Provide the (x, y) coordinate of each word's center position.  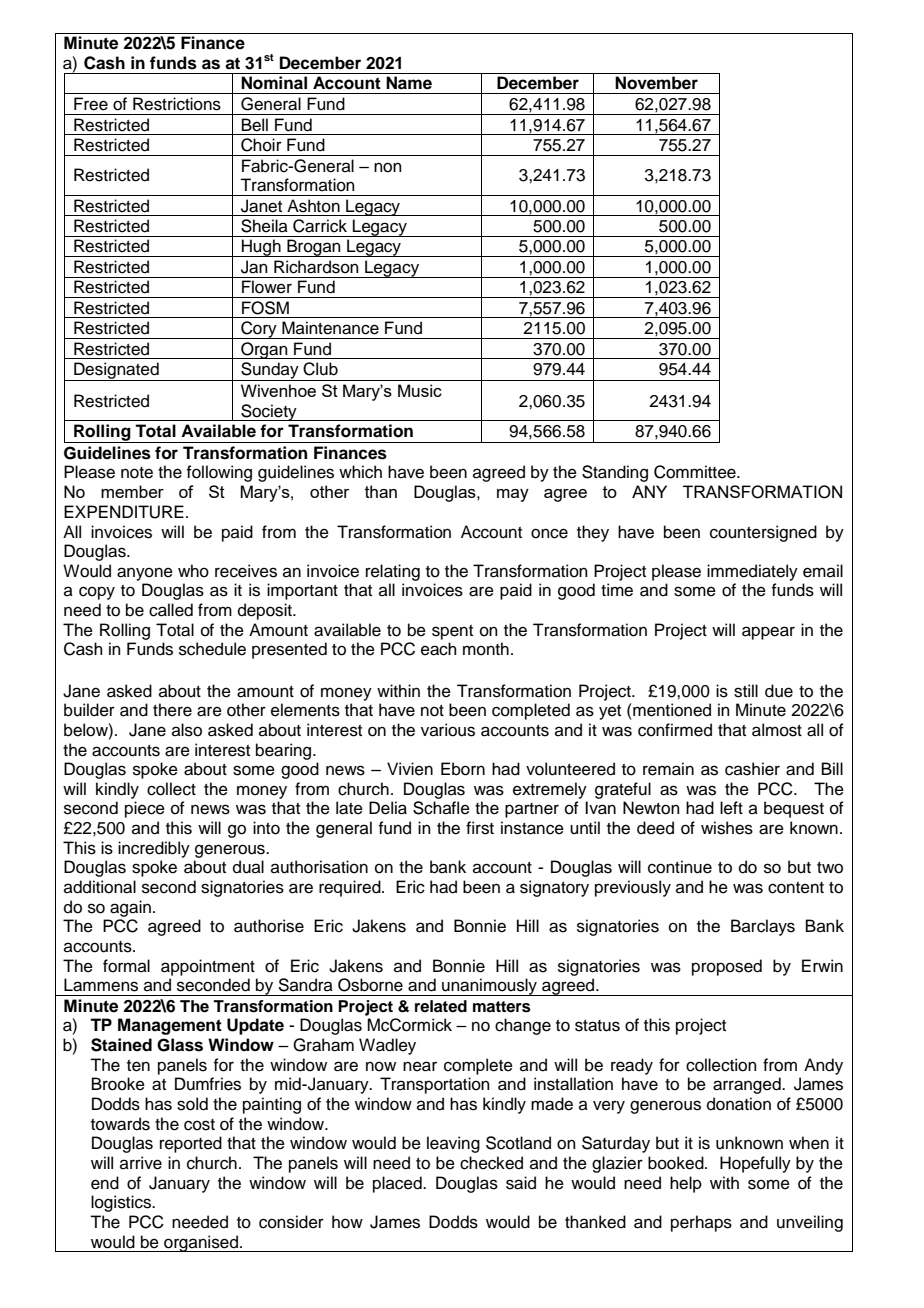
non (388, 167)
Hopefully (755, 1164)
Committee (696, 472)
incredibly (154, 849)
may (513, 495)
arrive (141, 1163)
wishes (727, 828)
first (480, 828)
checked (491, 1163)
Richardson (316, 267)
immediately (752, 572)
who (193, 571)
